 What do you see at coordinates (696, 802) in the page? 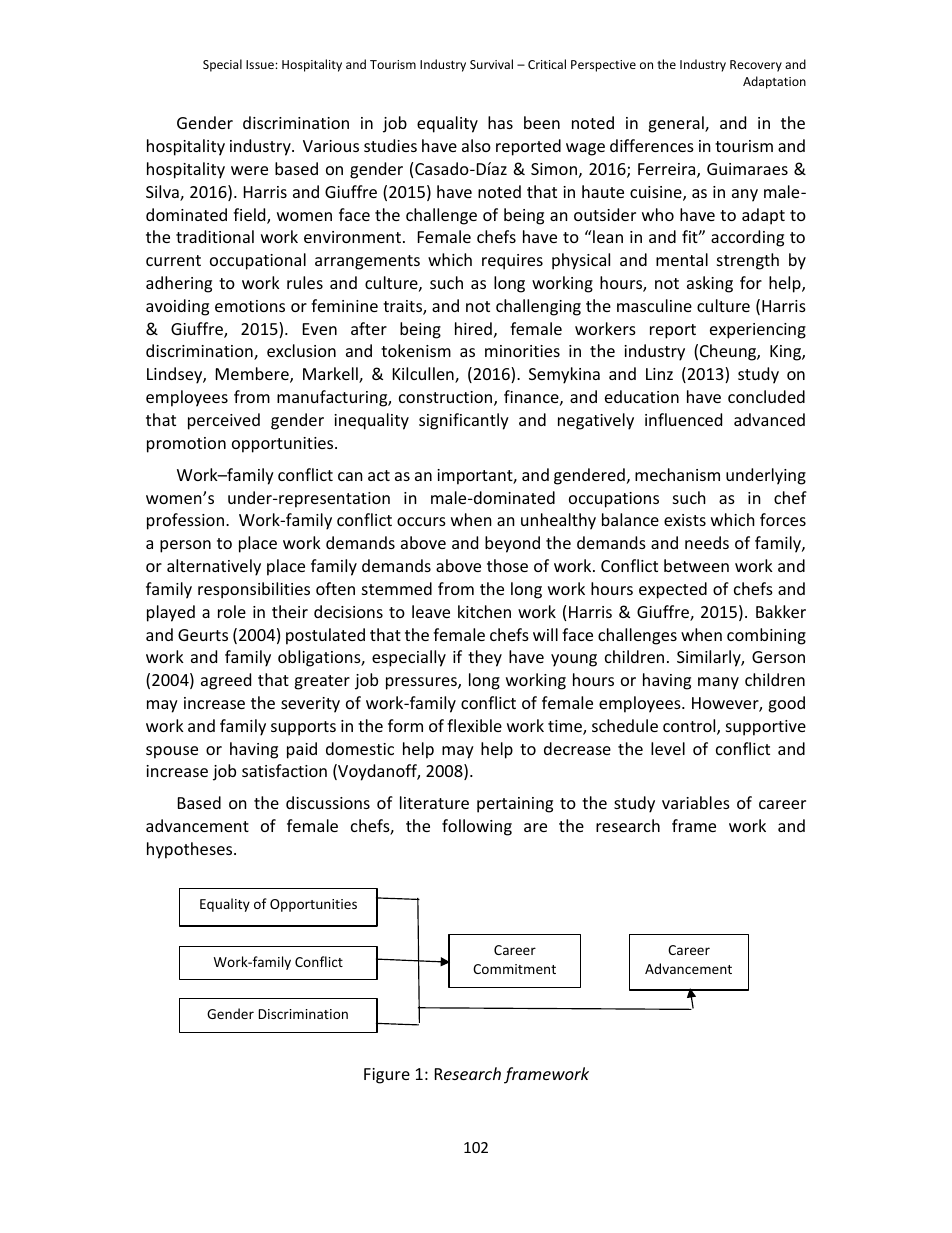
I see `variables` at bounding box center [696, 802].
